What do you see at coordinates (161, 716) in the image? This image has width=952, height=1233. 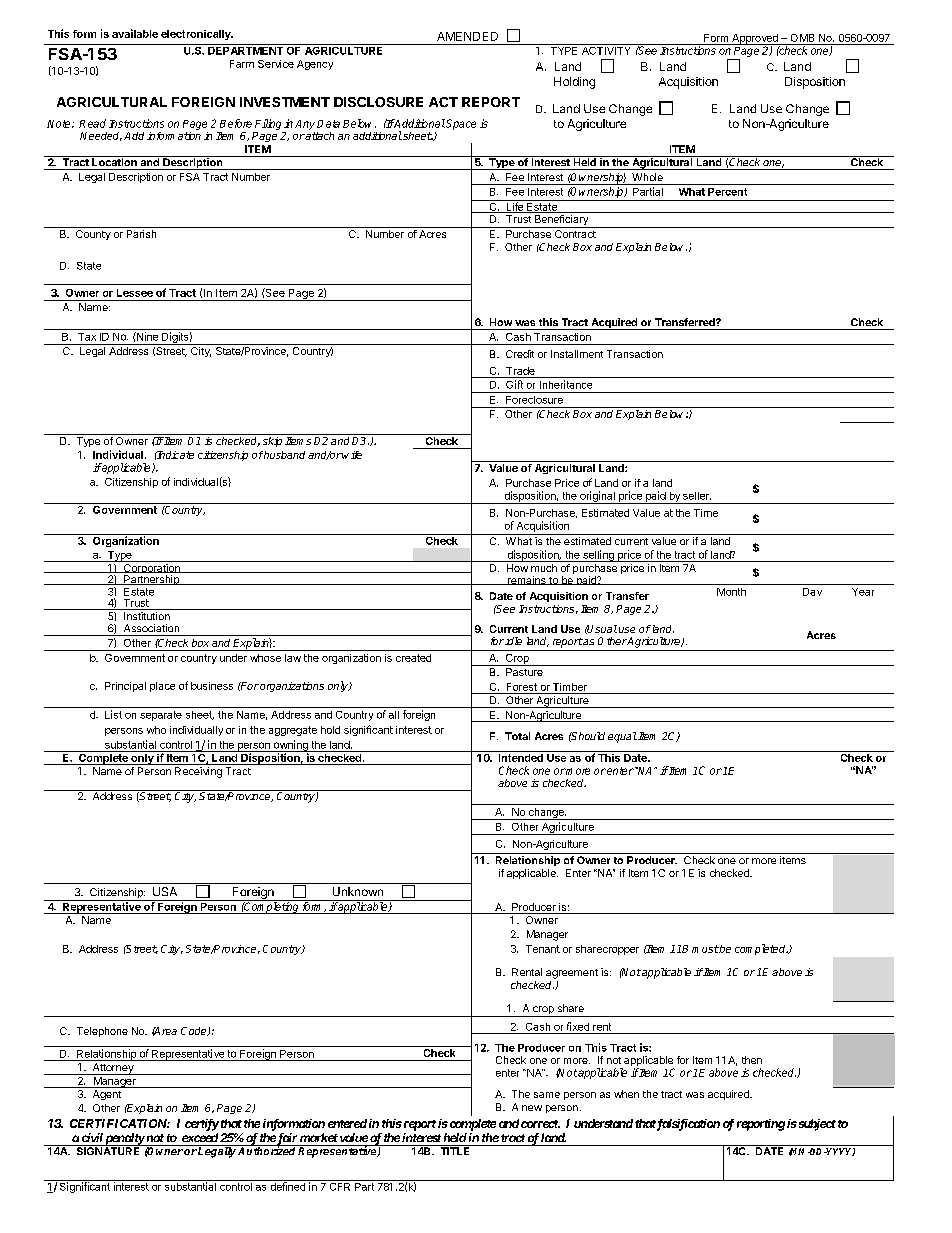 I see `separate` at bounding box center [161, 716].
